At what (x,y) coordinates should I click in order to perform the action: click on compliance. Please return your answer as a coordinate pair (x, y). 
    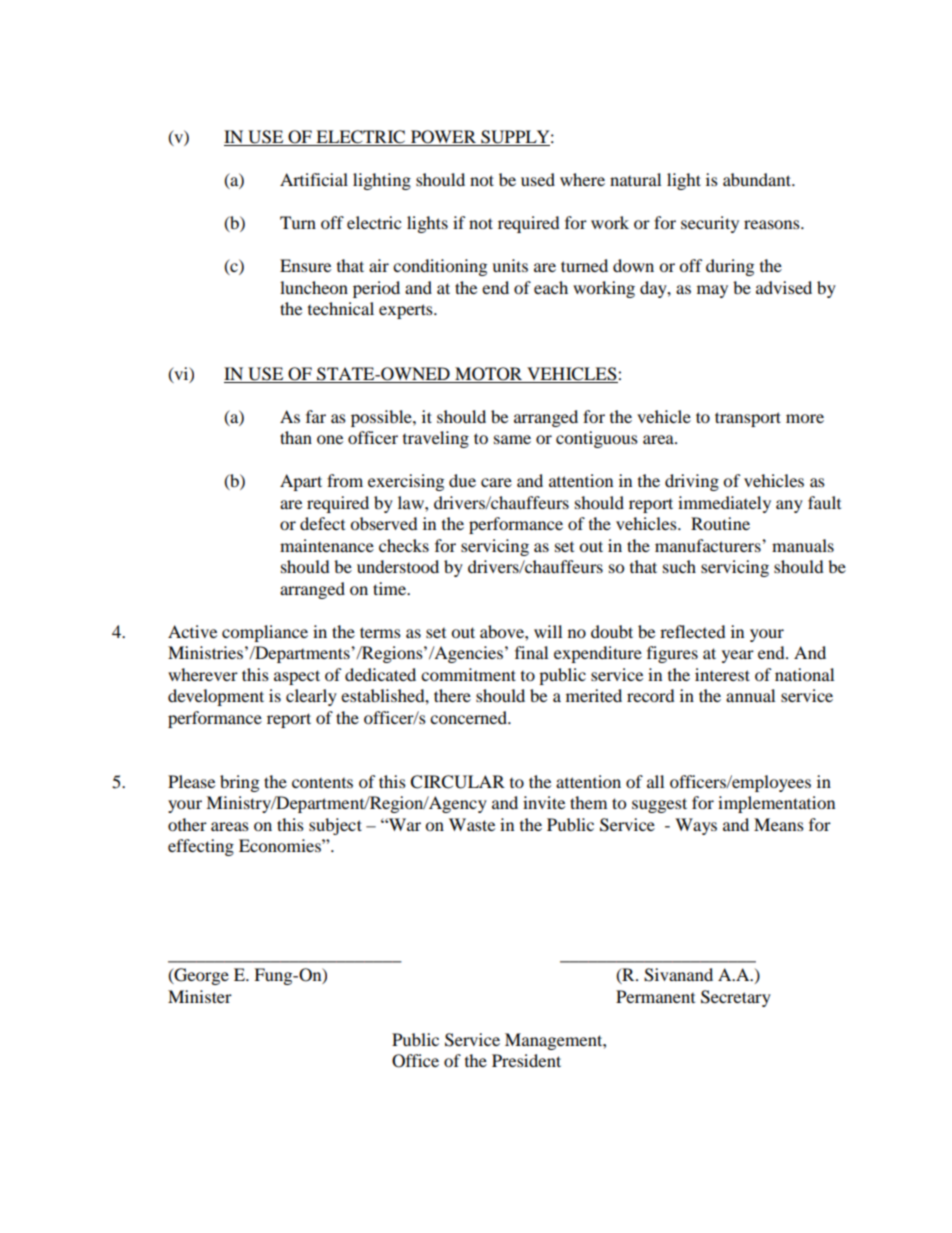
    Looking at the image, I should click on (265, 633).
